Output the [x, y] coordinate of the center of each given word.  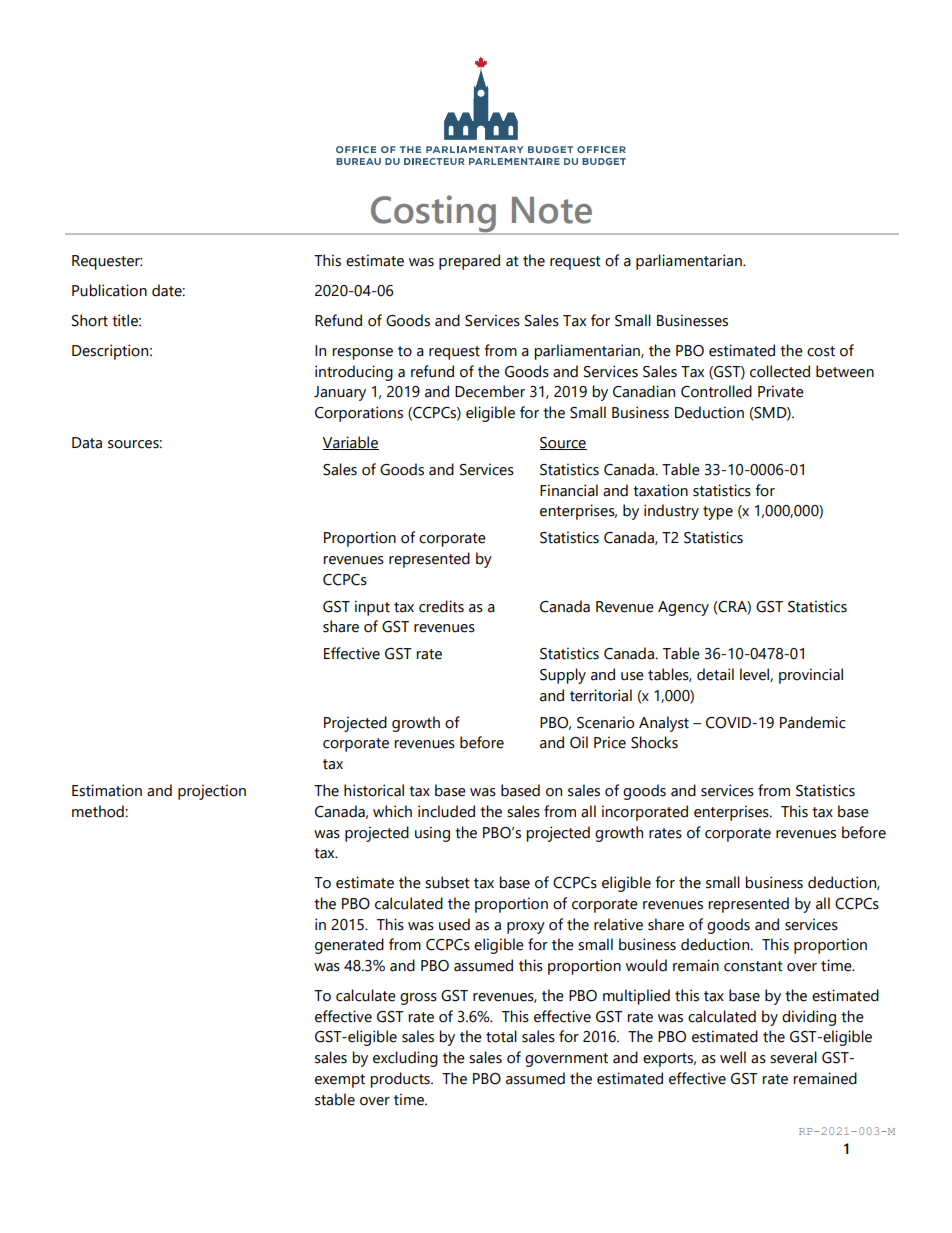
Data [87, 443]
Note [552, 210]
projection [212, 792]
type [718, 513]
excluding [405, 1059]
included [446, 811]
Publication [109, 290]
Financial [569, 490]
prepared [469, 262]
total [501, 1036]
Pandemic [813, 722]
